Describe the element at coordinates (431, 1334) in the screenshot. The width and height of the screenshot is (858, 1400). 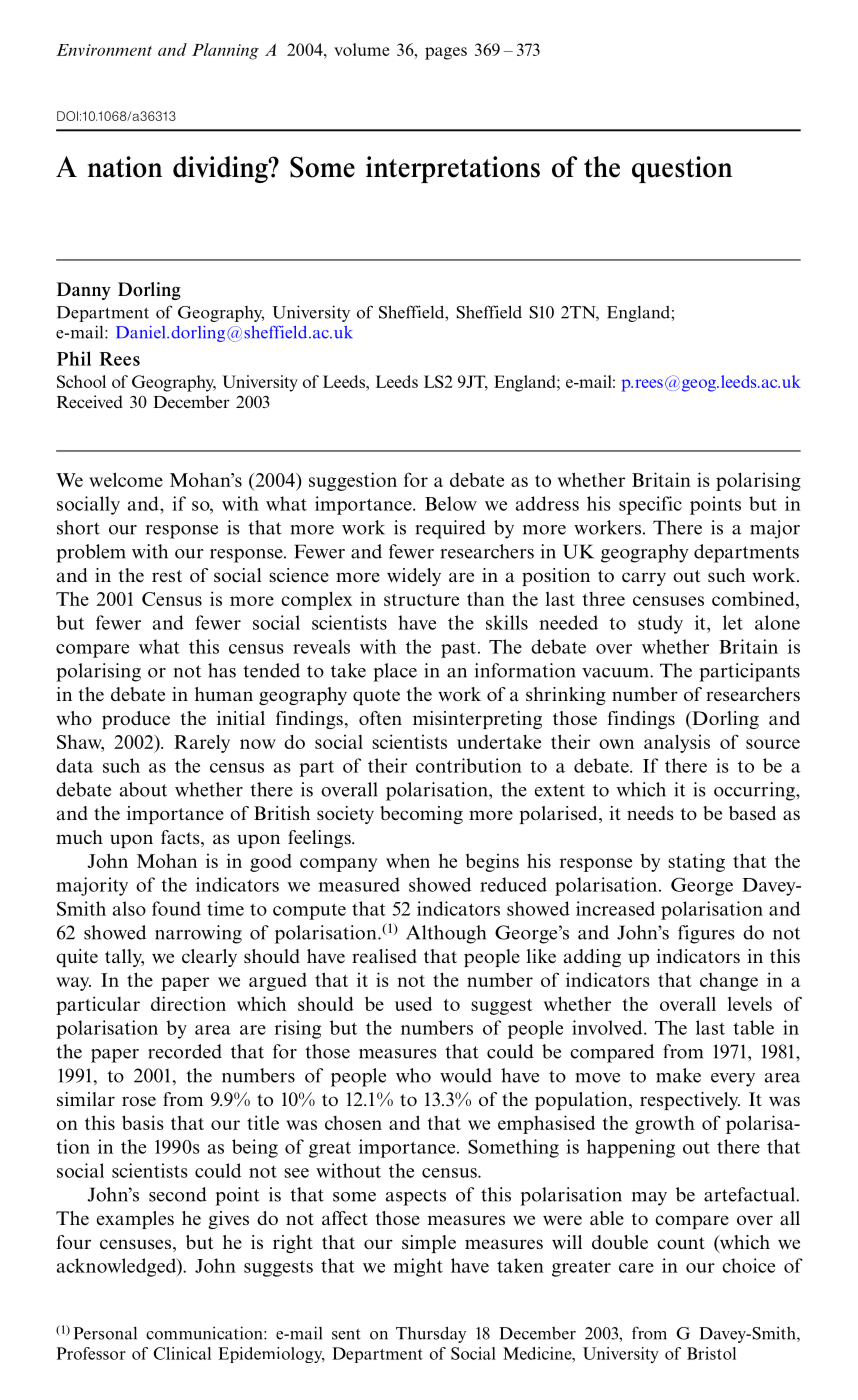
I see `Thursday` at that location.
